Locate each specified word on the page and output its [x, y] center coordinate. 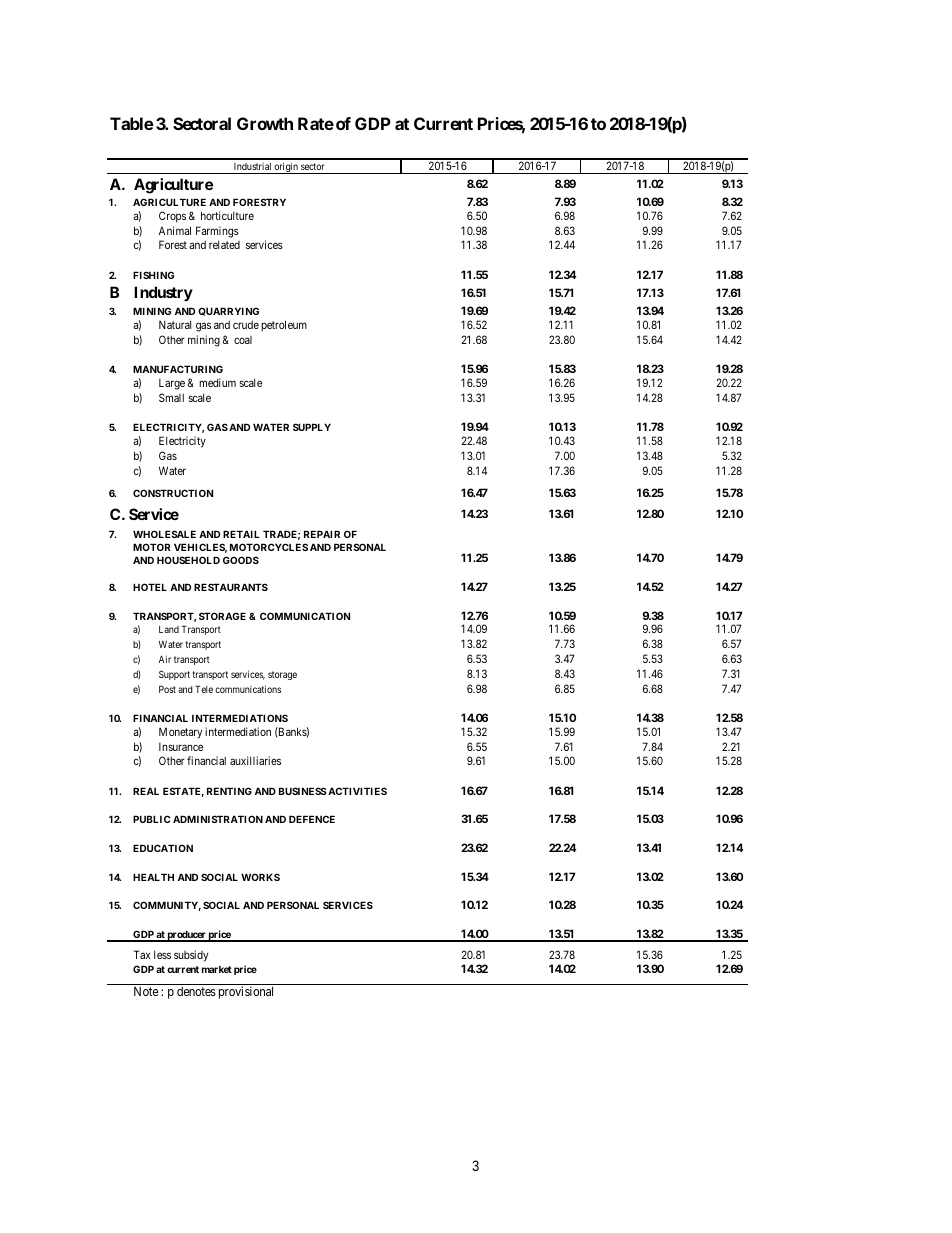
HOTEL [150, 587]
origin [286, 168]
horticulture [227, 215]
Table [132, 123]
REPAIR [322, 534]
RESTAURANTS [231, 587]
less [162, 954]
